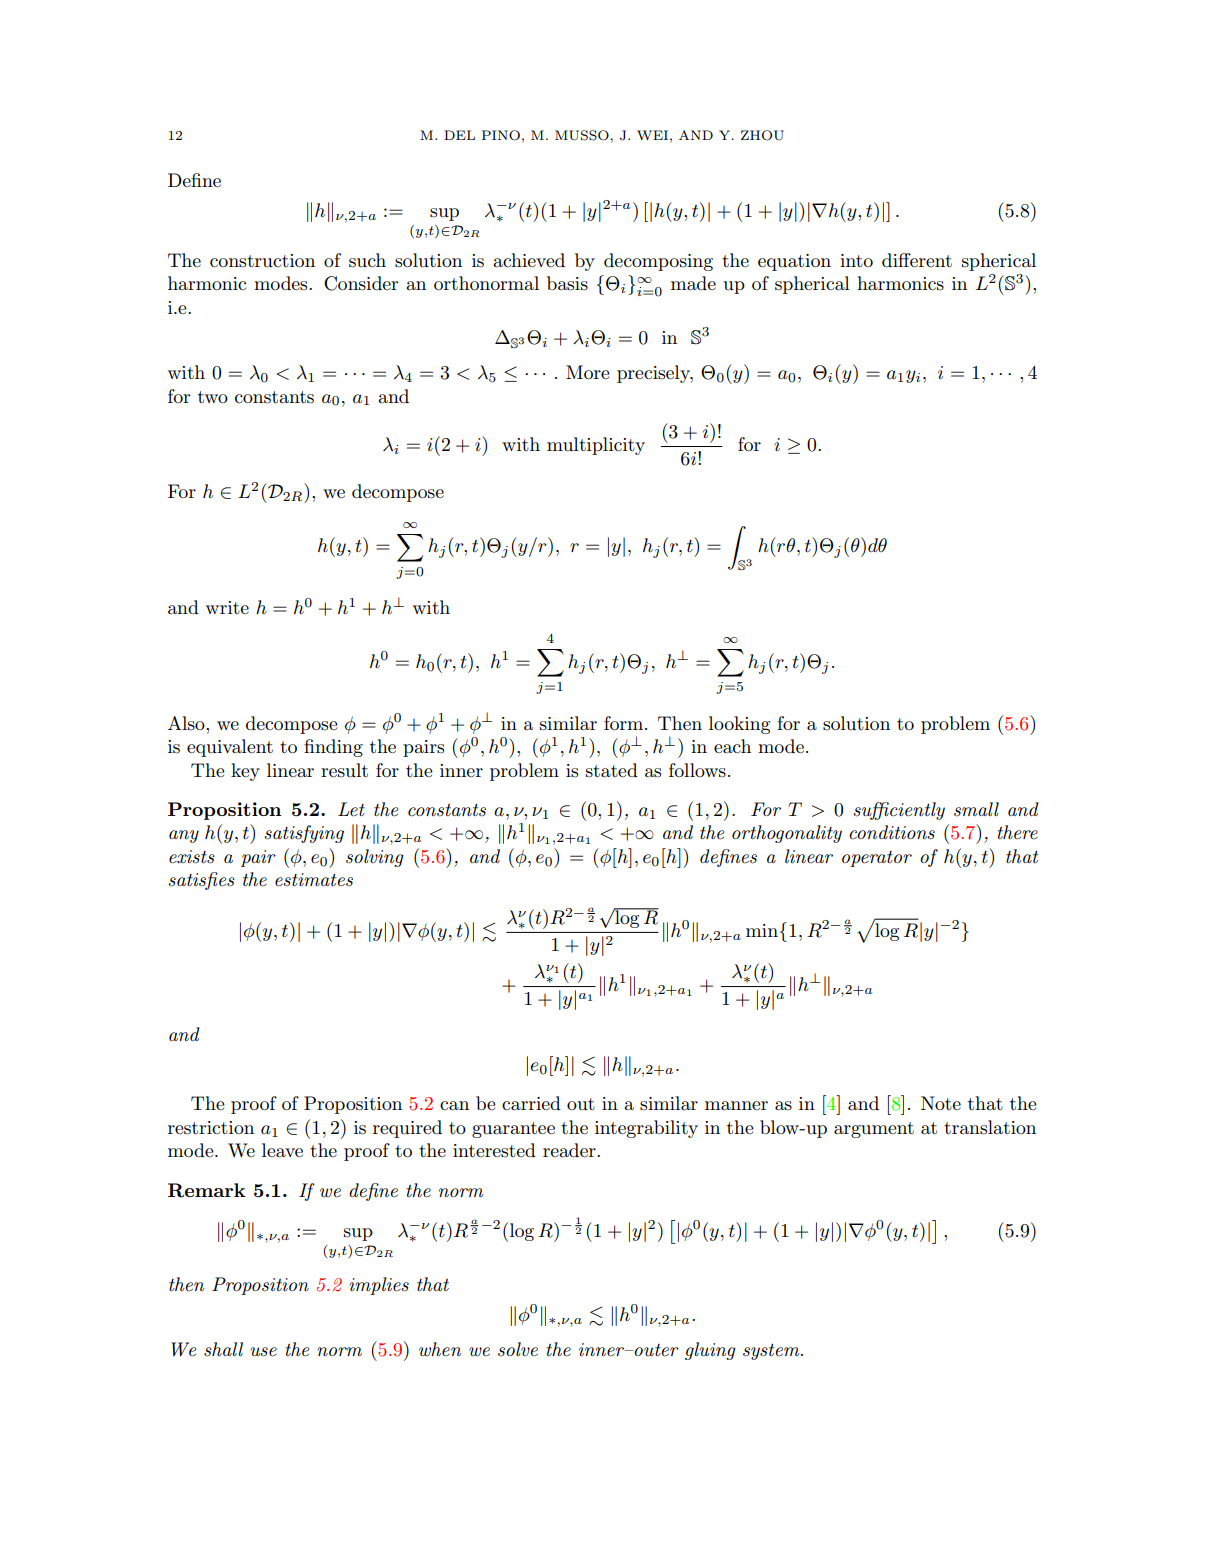 This screenshot has width=1205, height=1559. I want to click on solve, so click(518, 1349).
